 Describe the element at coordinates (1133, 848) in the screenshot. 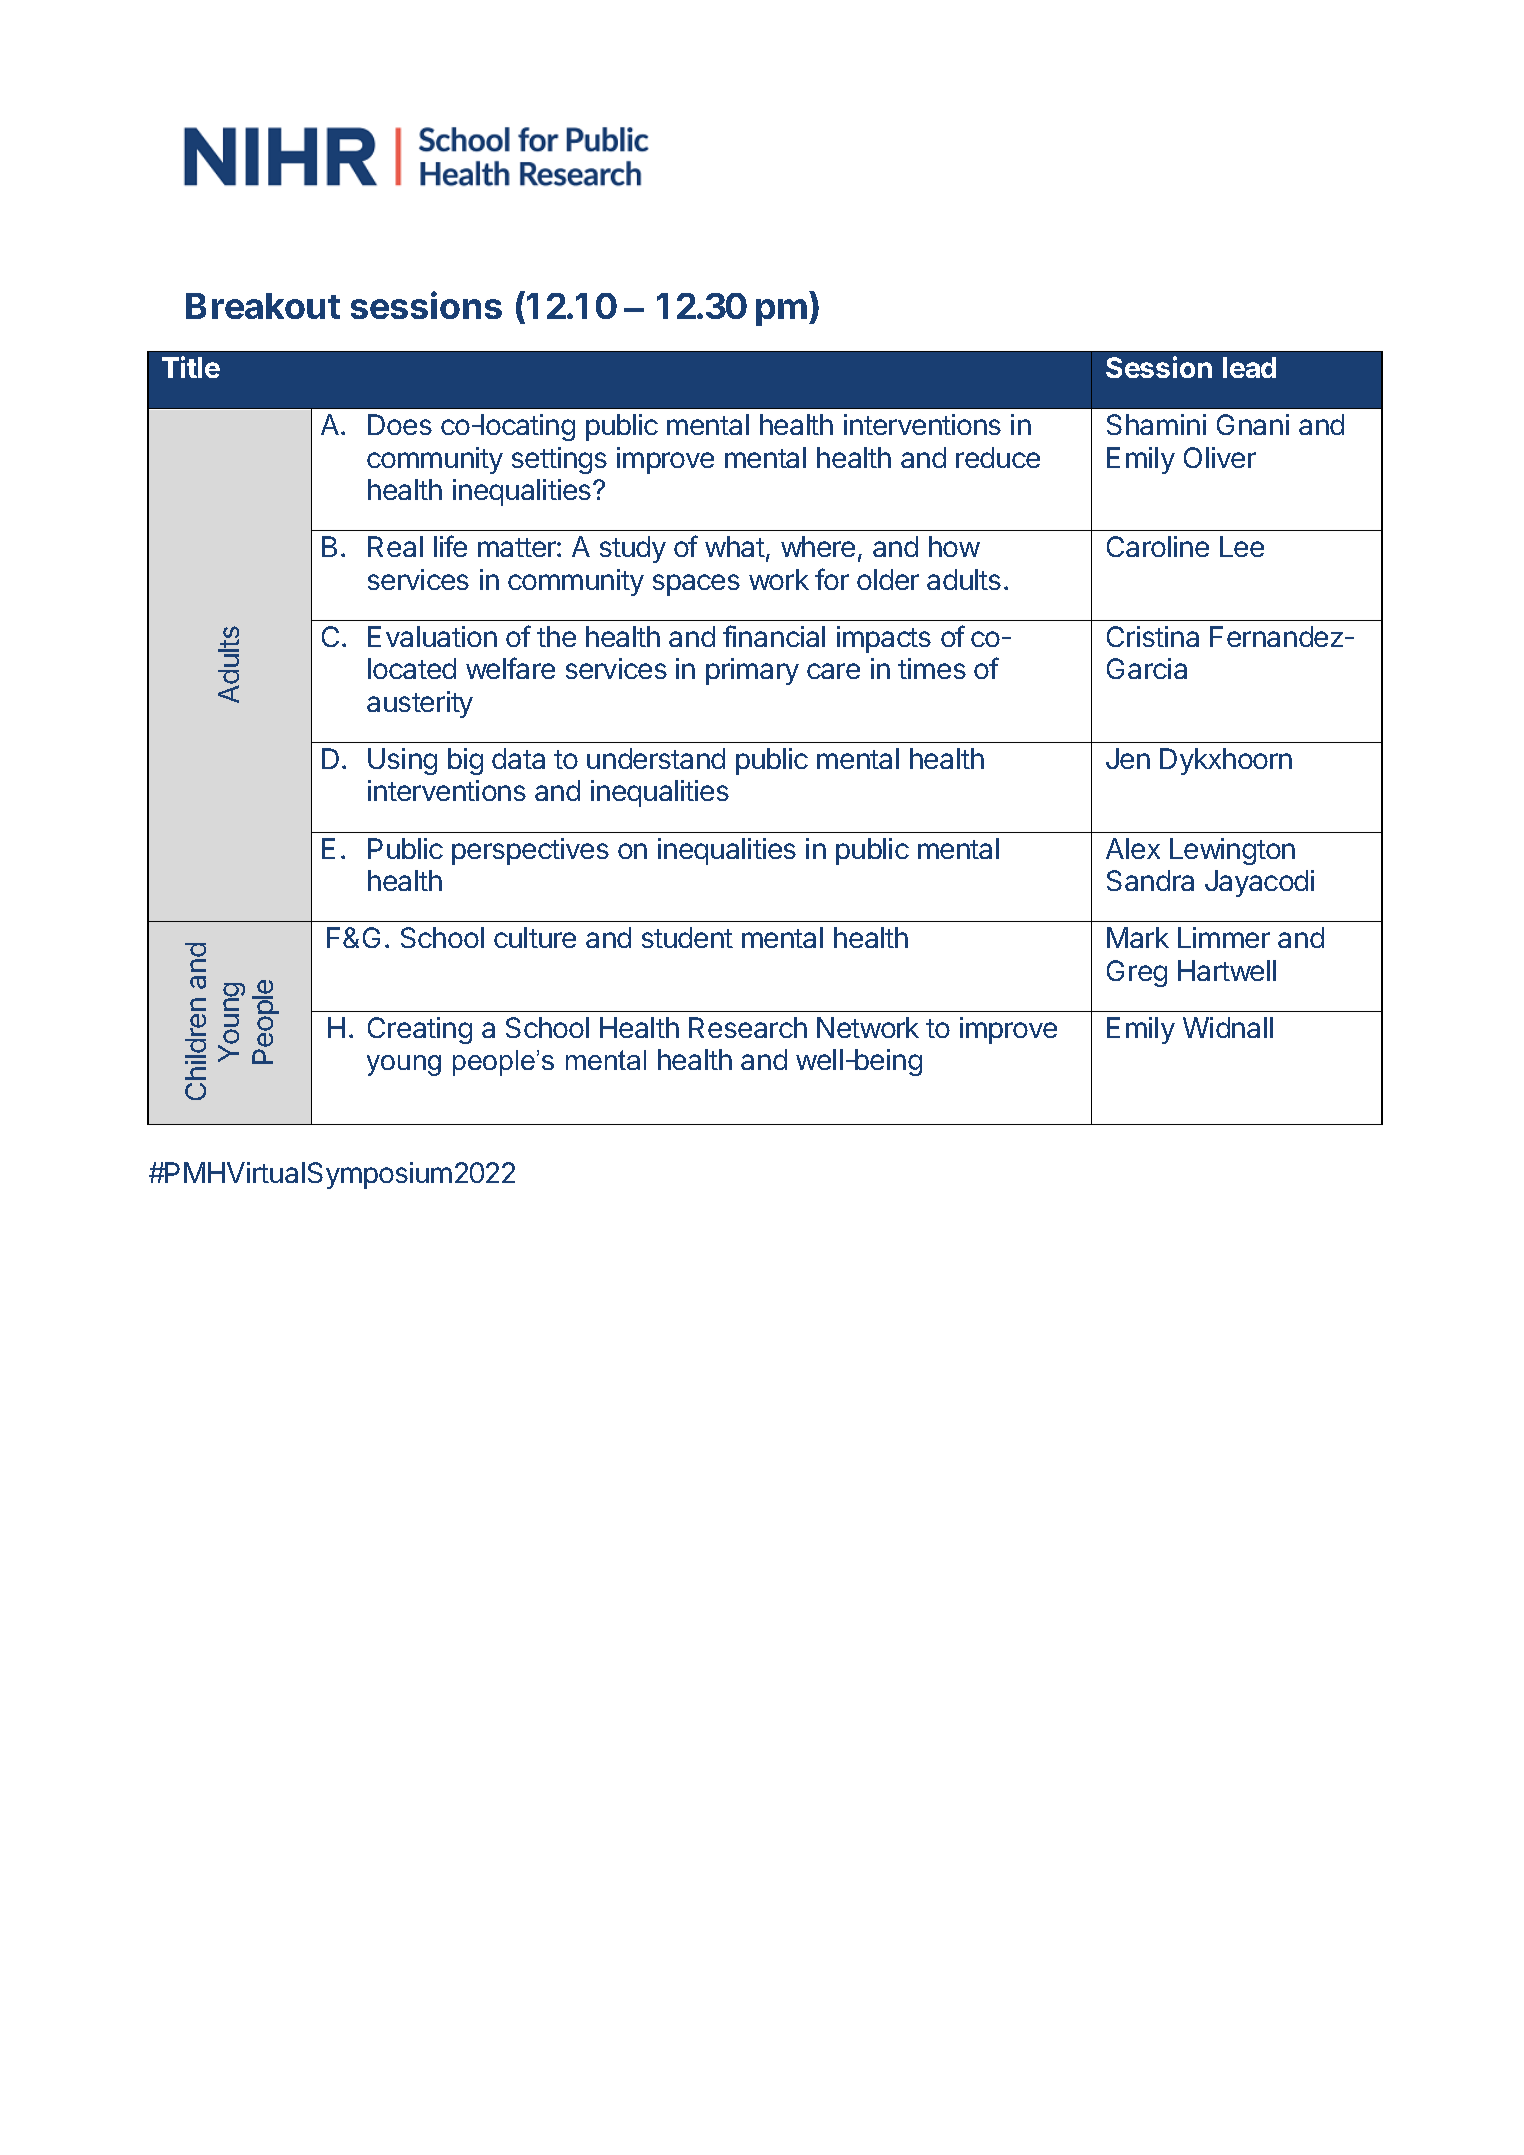

I see `Alex` at that location.
